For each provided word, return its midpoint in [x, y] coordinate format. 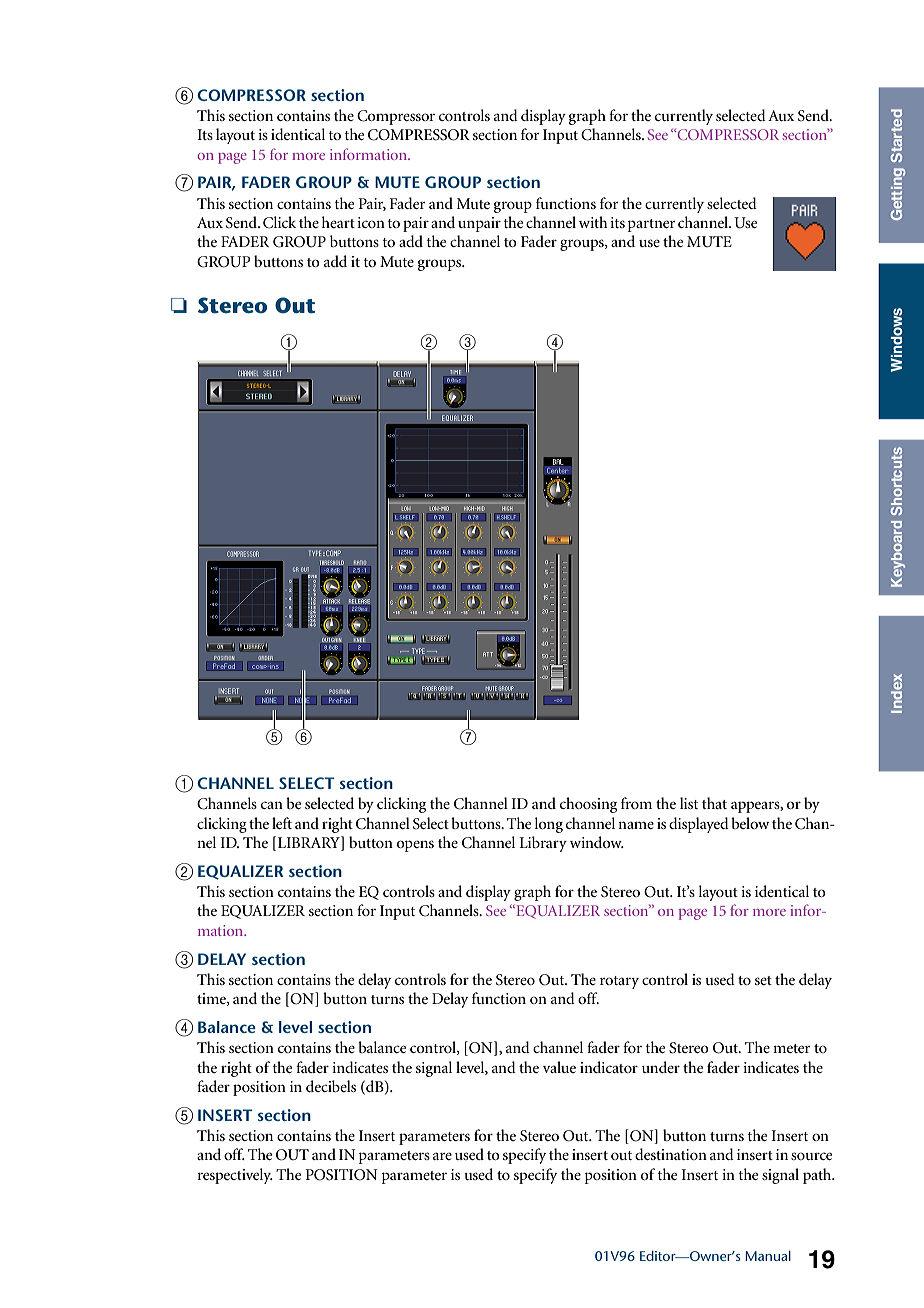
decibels [331, 1086]
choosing [588, 805]
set [763, 980]
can [272, 805]
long [549, 825]
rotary [619, 982]
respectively [235, 1176]
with [593, 222]
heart [338, 222]
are [442, 1156]
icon [371, 222]
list [689, 803]
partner [652, 225]
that [714, 803]
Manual [768, 1255]
